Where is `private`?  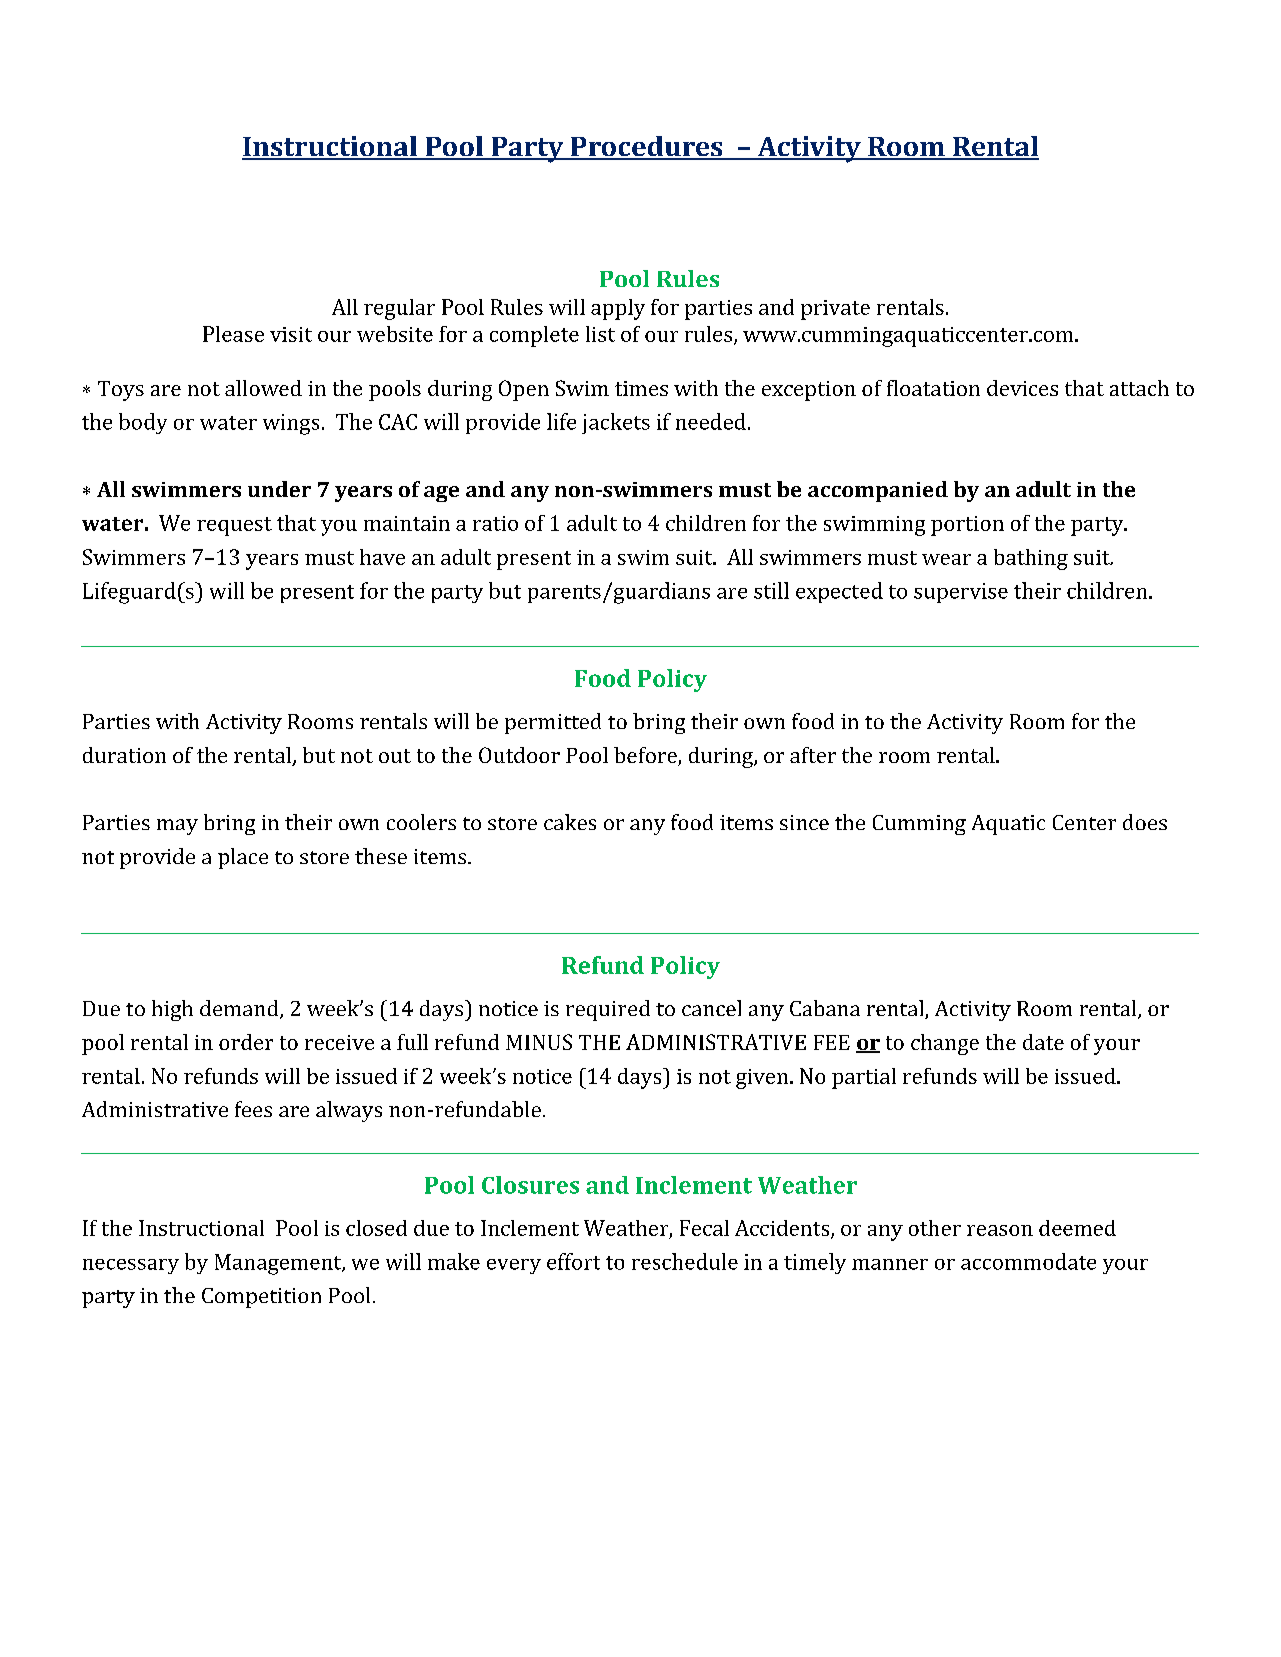
private is located at coordinates (835, 310).
